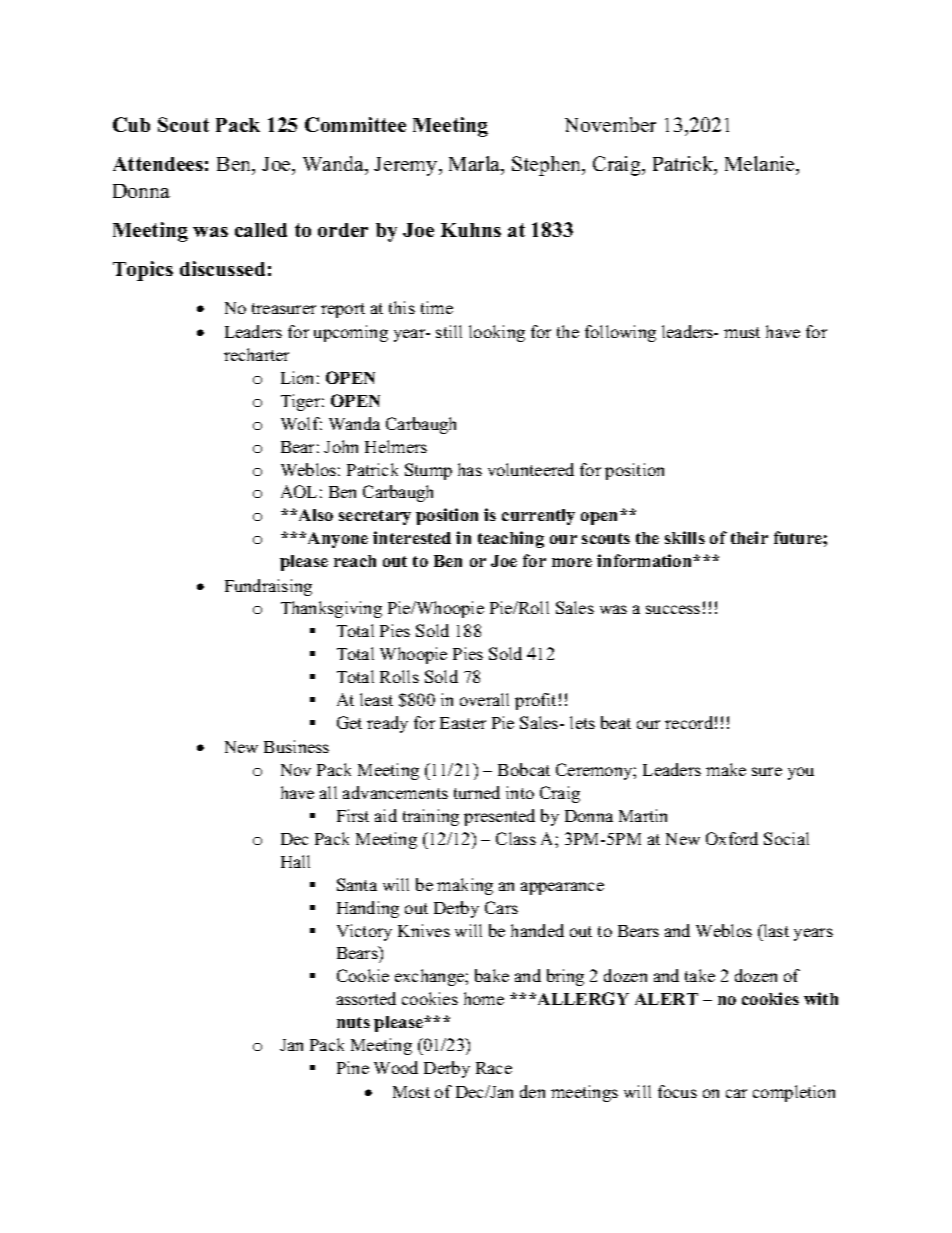 The height and width of the screenshot is (1233, 952). I want to click on Melanie, so click(761, 163).
